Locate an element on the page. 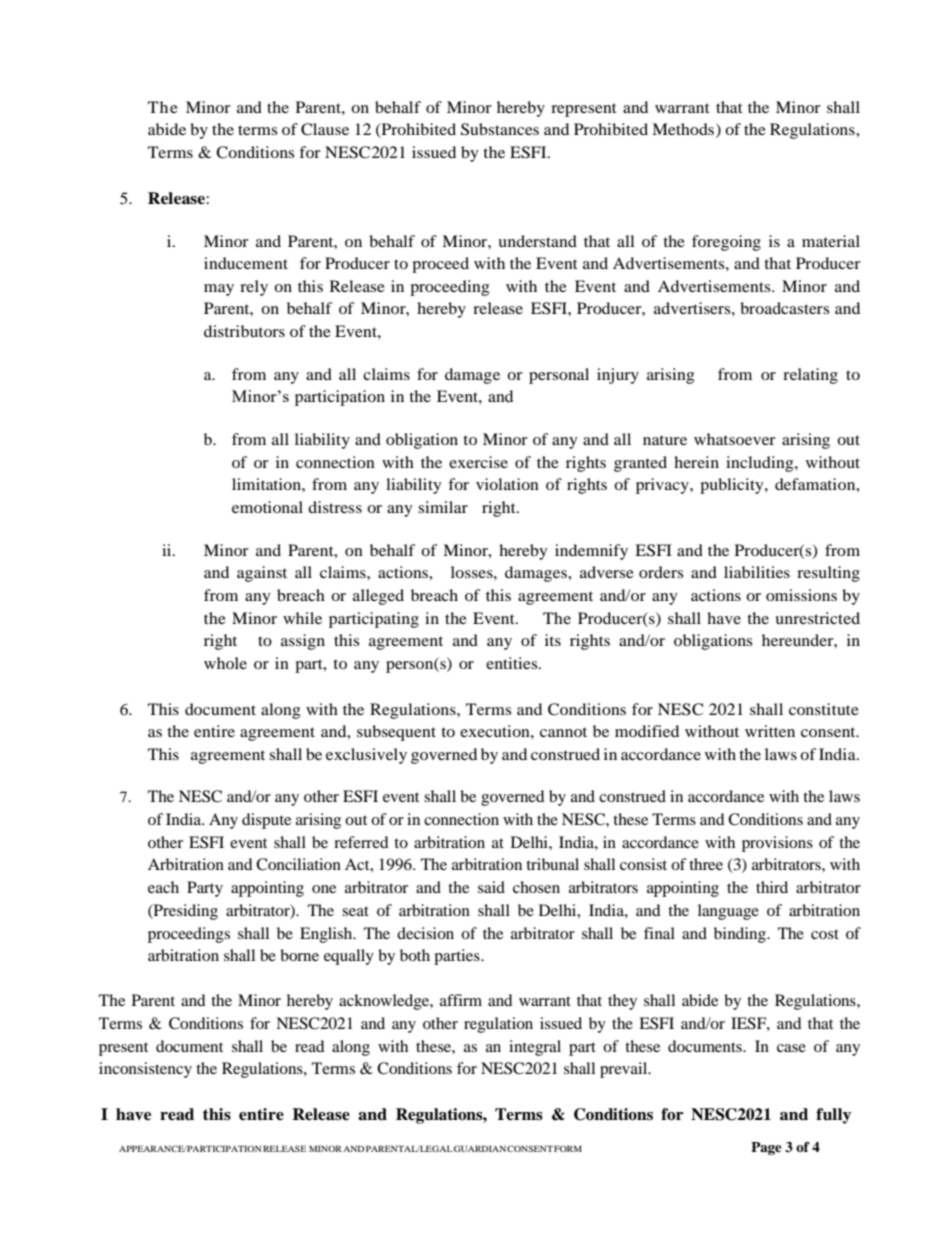  unrestricted is located at coordinates (817, 618).
